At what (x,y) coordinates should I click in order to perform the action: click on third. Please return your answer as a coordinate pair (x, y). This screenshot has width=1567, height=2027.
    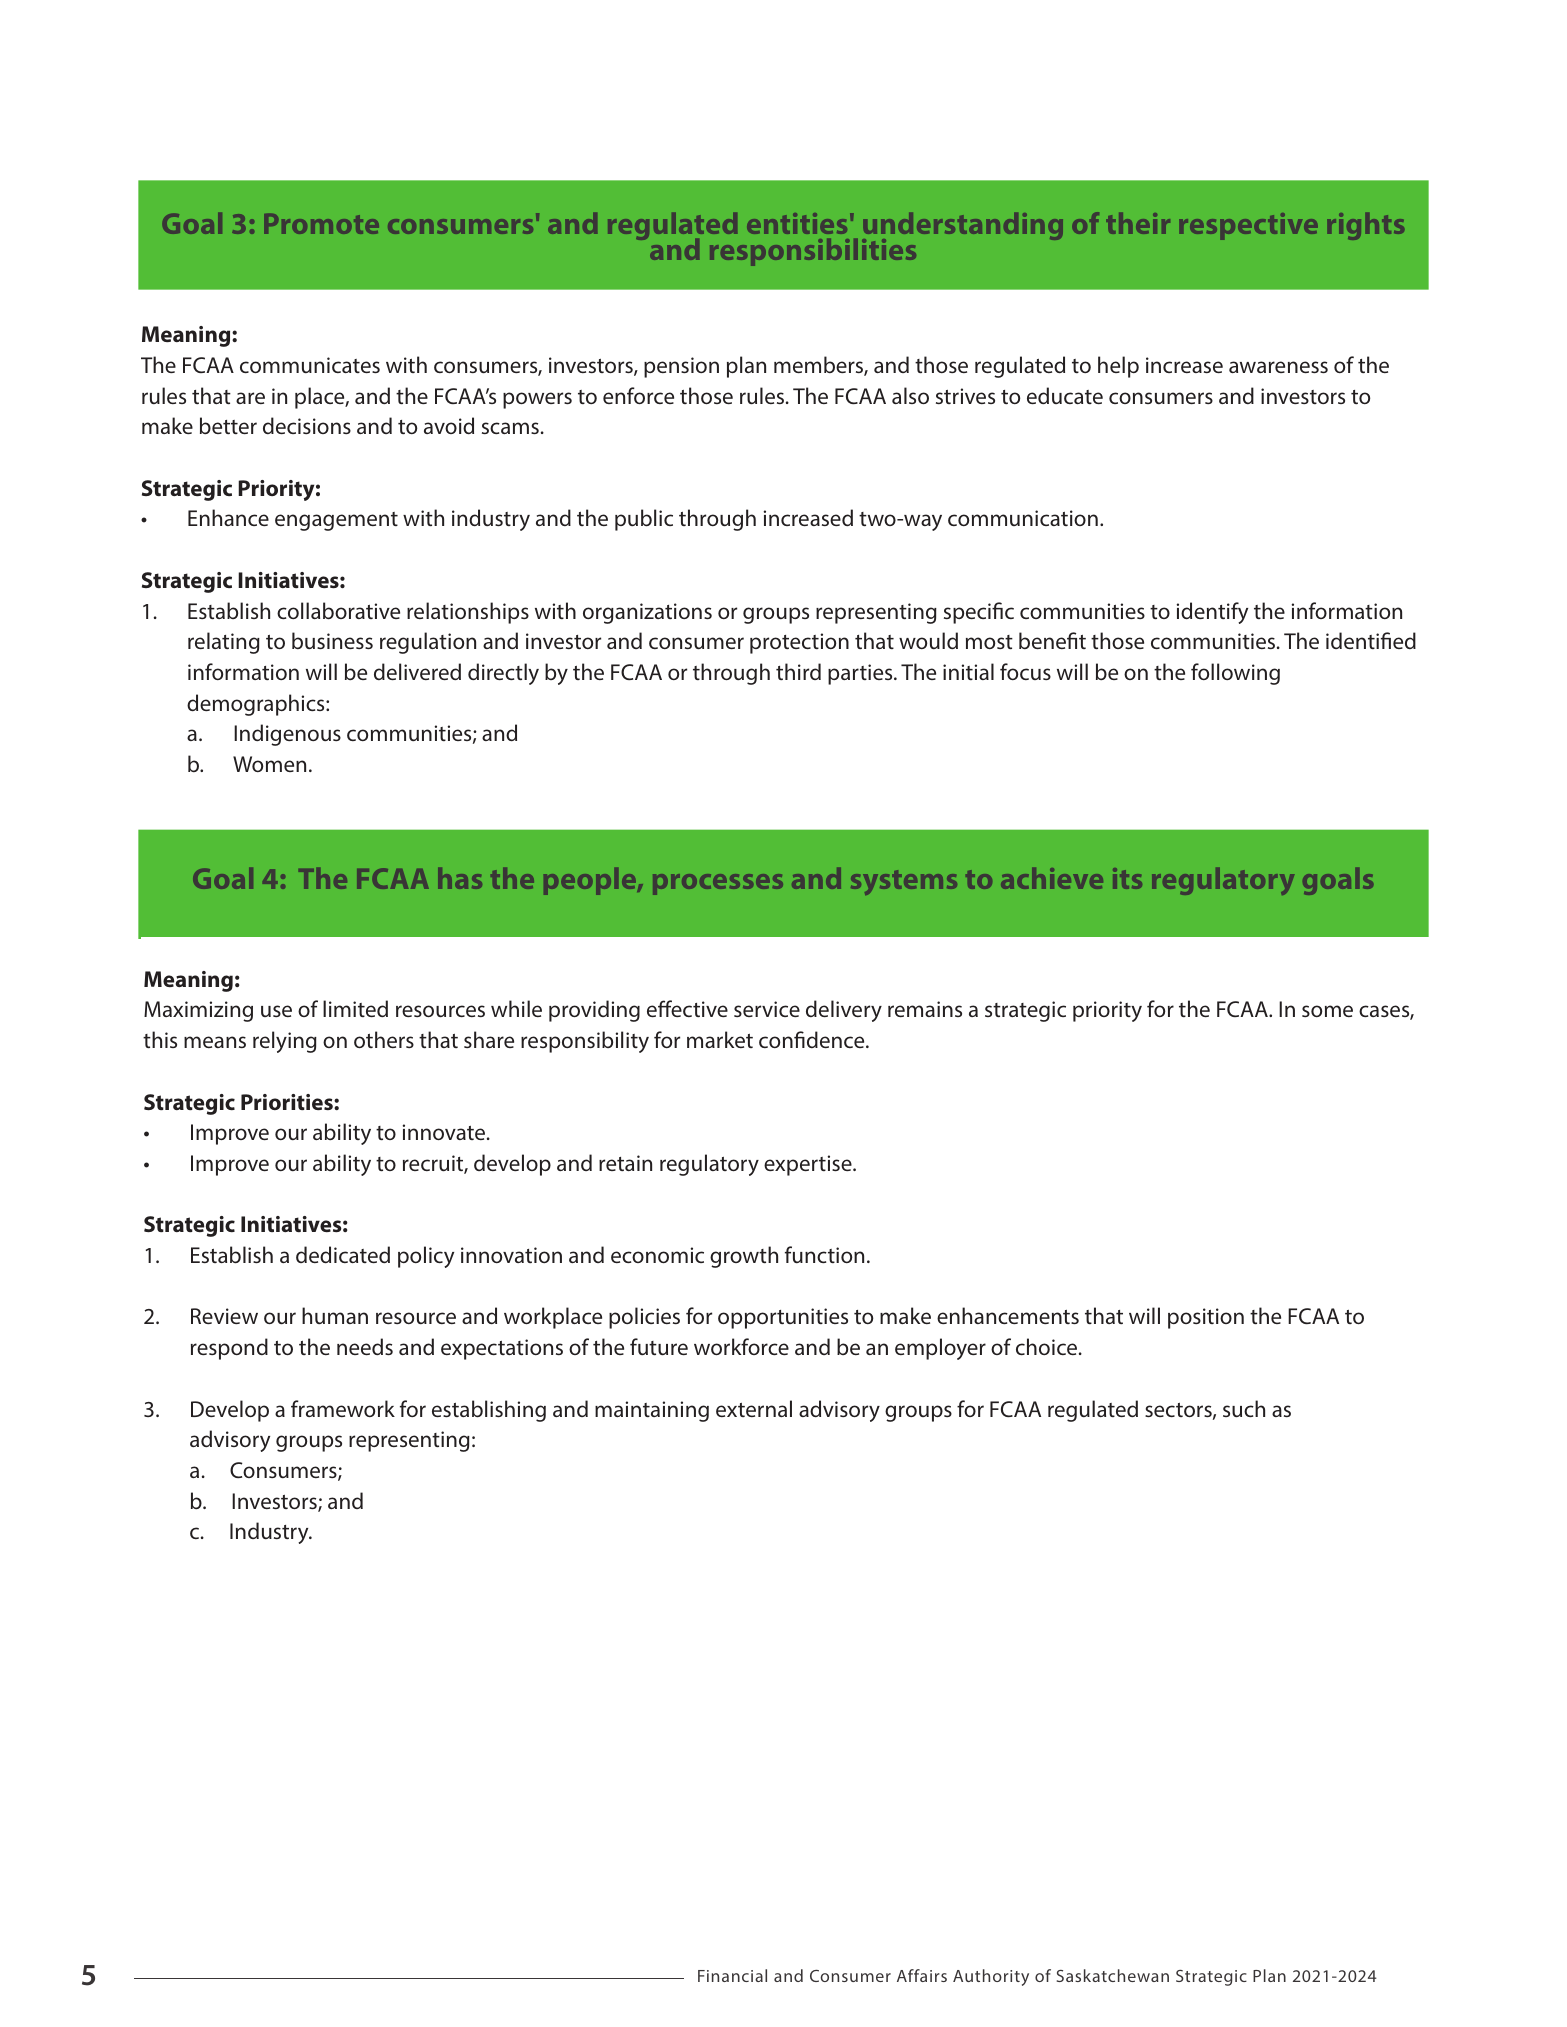
    Looking at the image, I should click on (798, 671).
